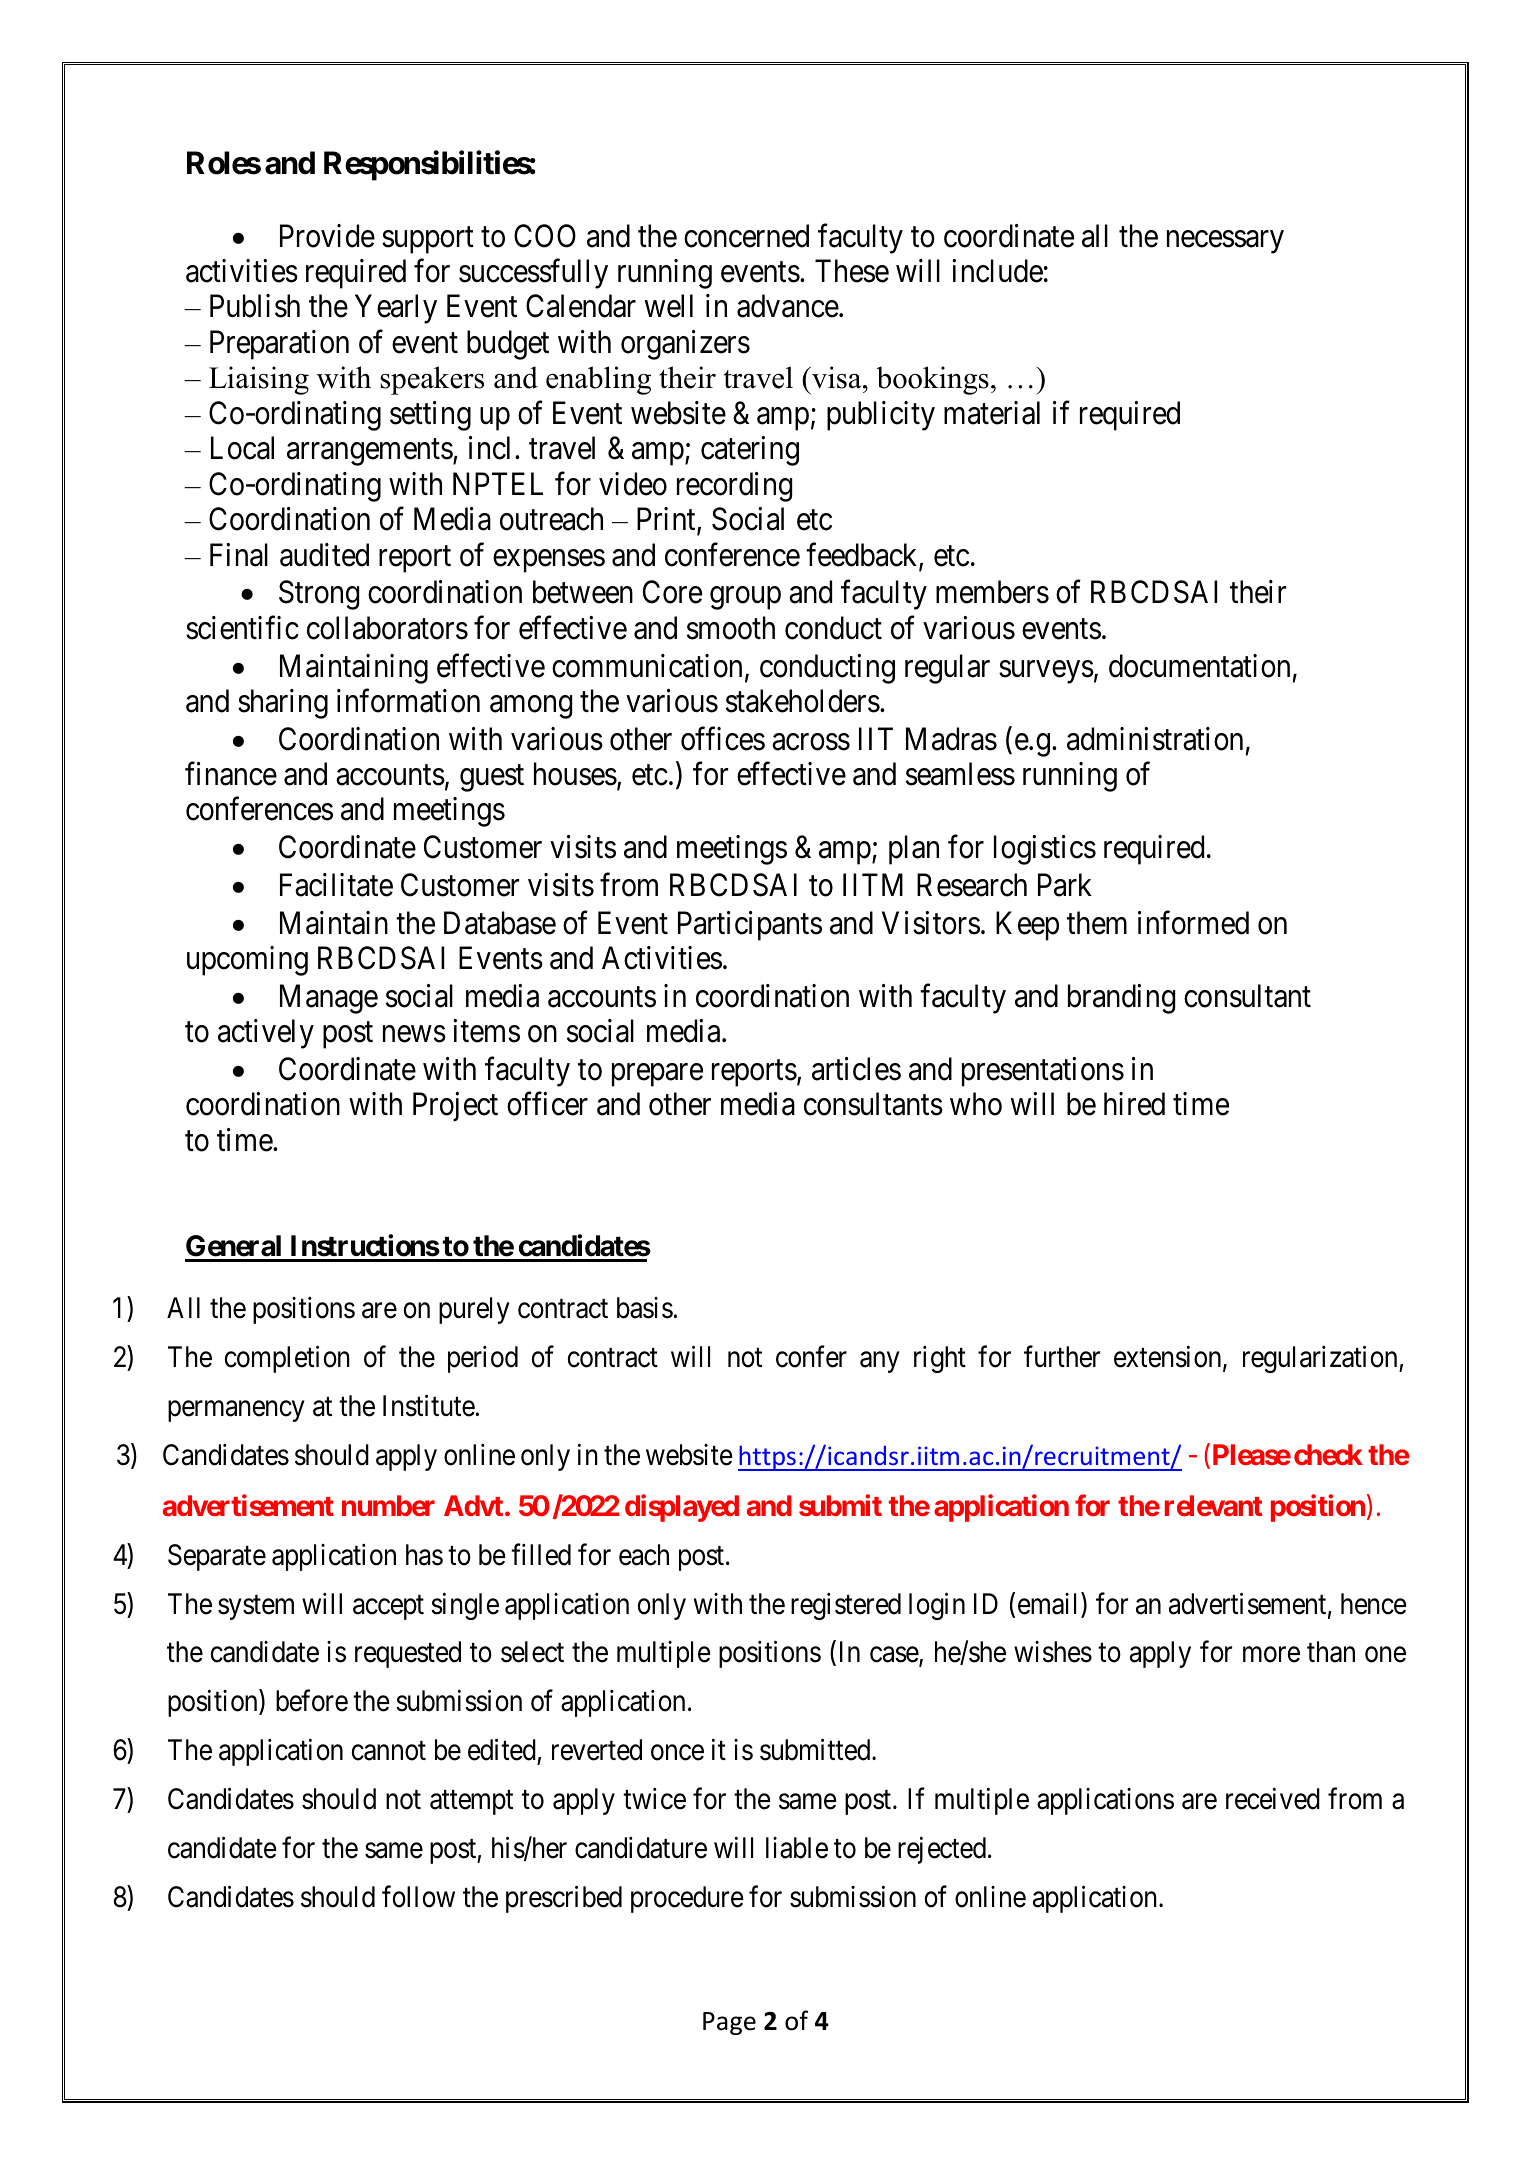  Describe the element at coordinates (788, 306) in the image. I see `advance` at that location.
